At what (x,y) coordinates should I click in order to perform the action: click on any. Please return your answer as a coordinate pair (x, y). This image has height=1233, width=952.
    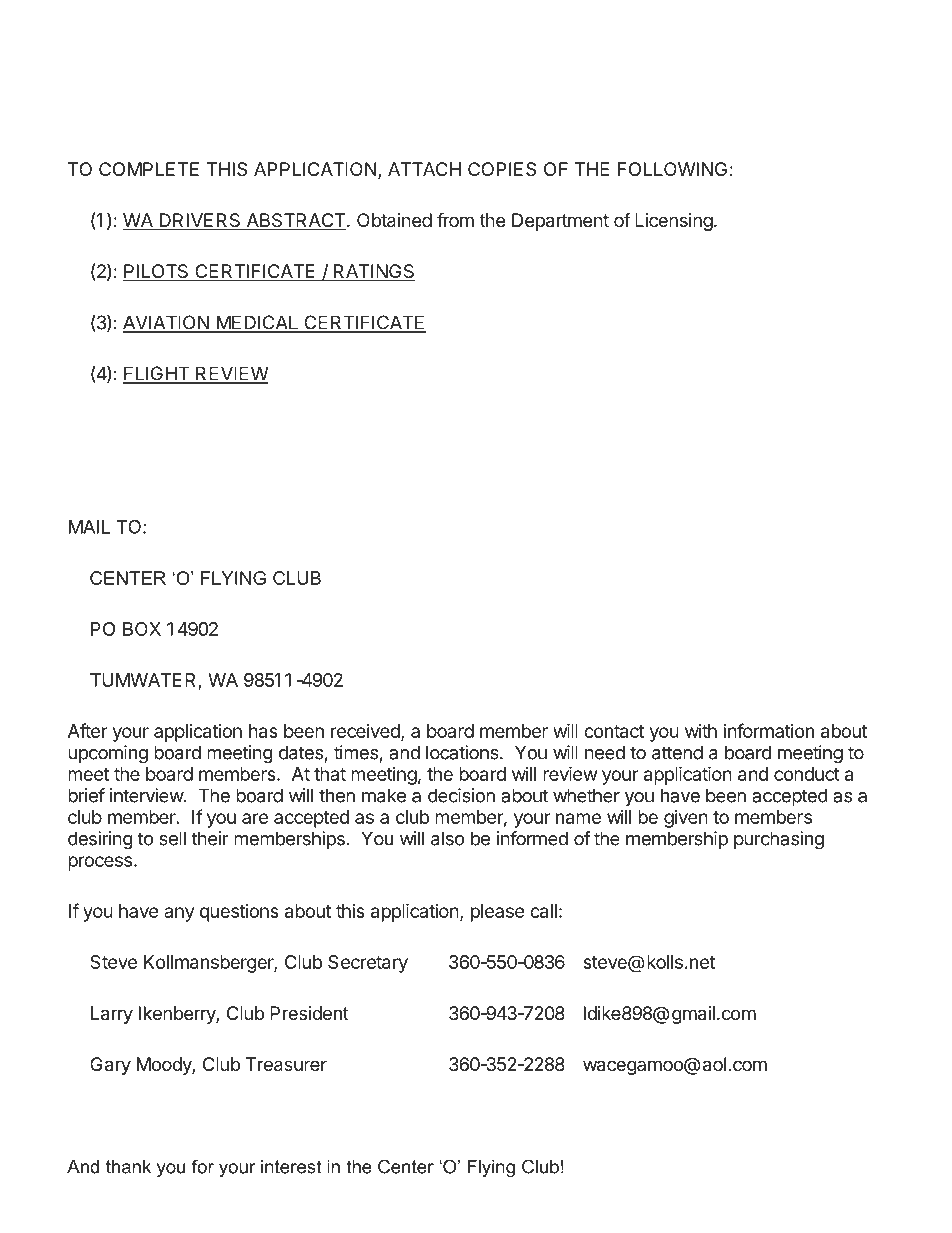
    Looking at the image, I should click on (179, 914).
